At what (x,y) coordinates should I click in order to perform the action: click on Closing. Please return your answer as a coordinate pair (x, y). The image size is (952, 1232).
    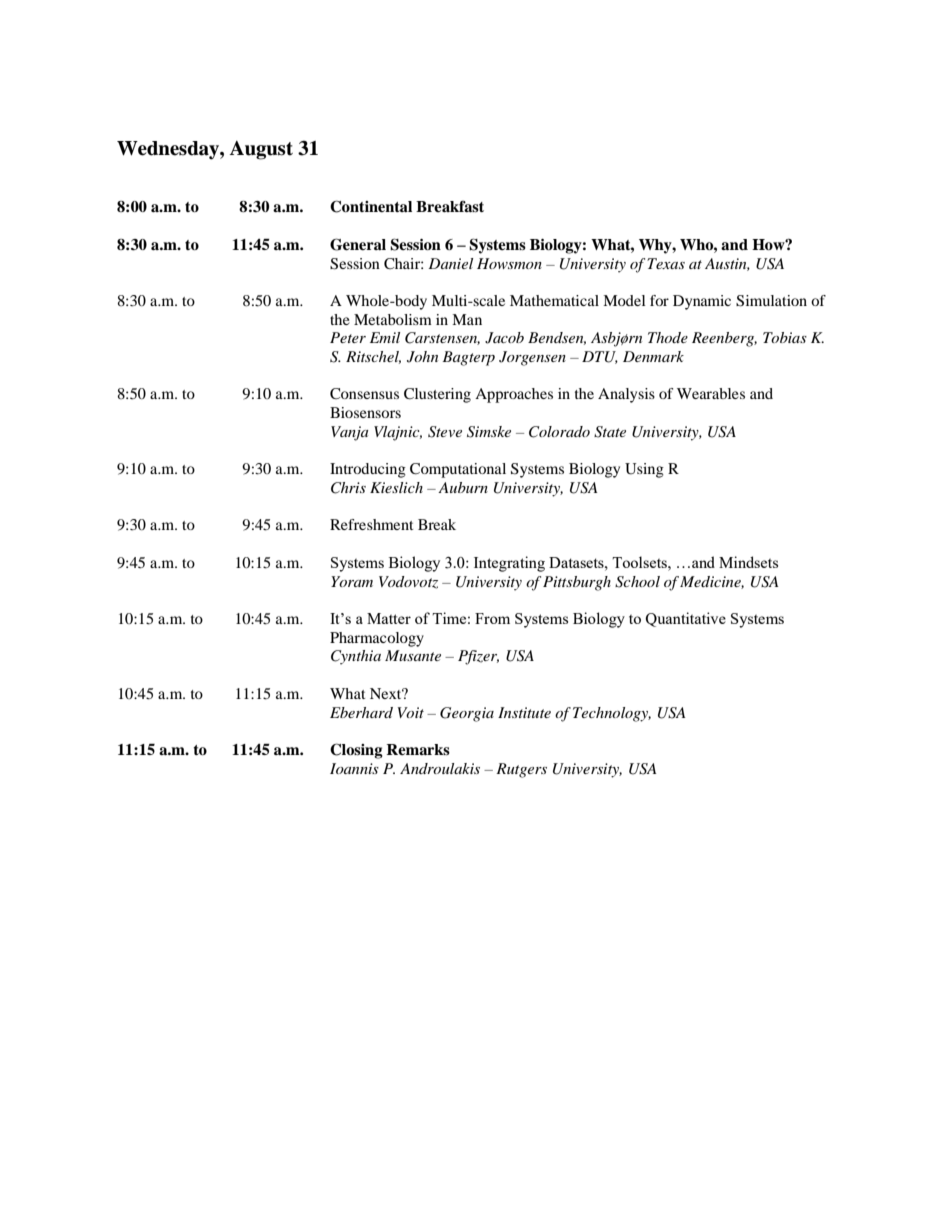
    Looking at the image, I should click on (356, 751).
